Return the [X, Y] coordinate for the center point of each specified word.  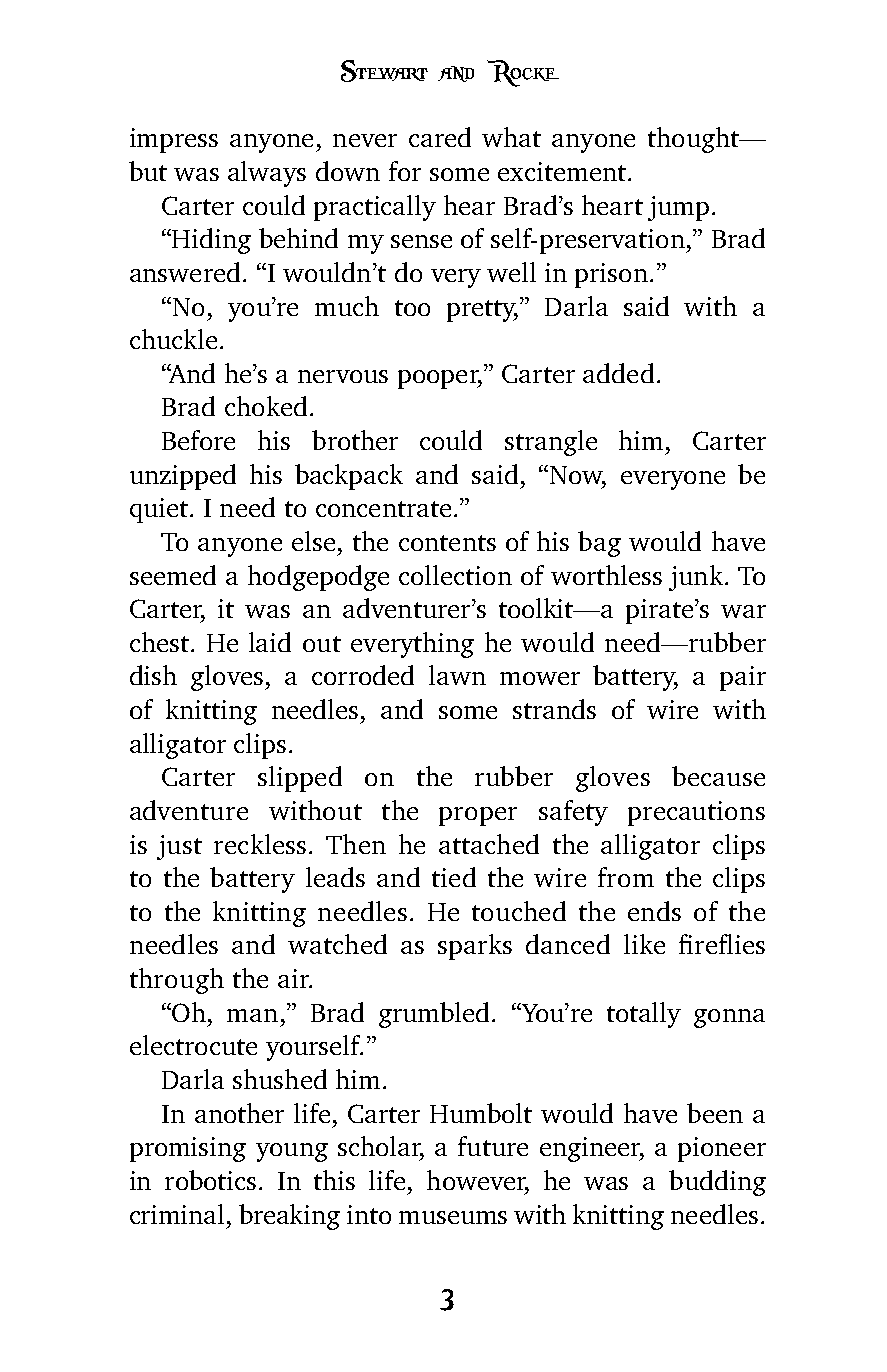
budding [717, 1183]
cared [440, 137]
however [478, 1181]
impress [174, 140]
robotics [210, 1180]
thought [694, 140]
